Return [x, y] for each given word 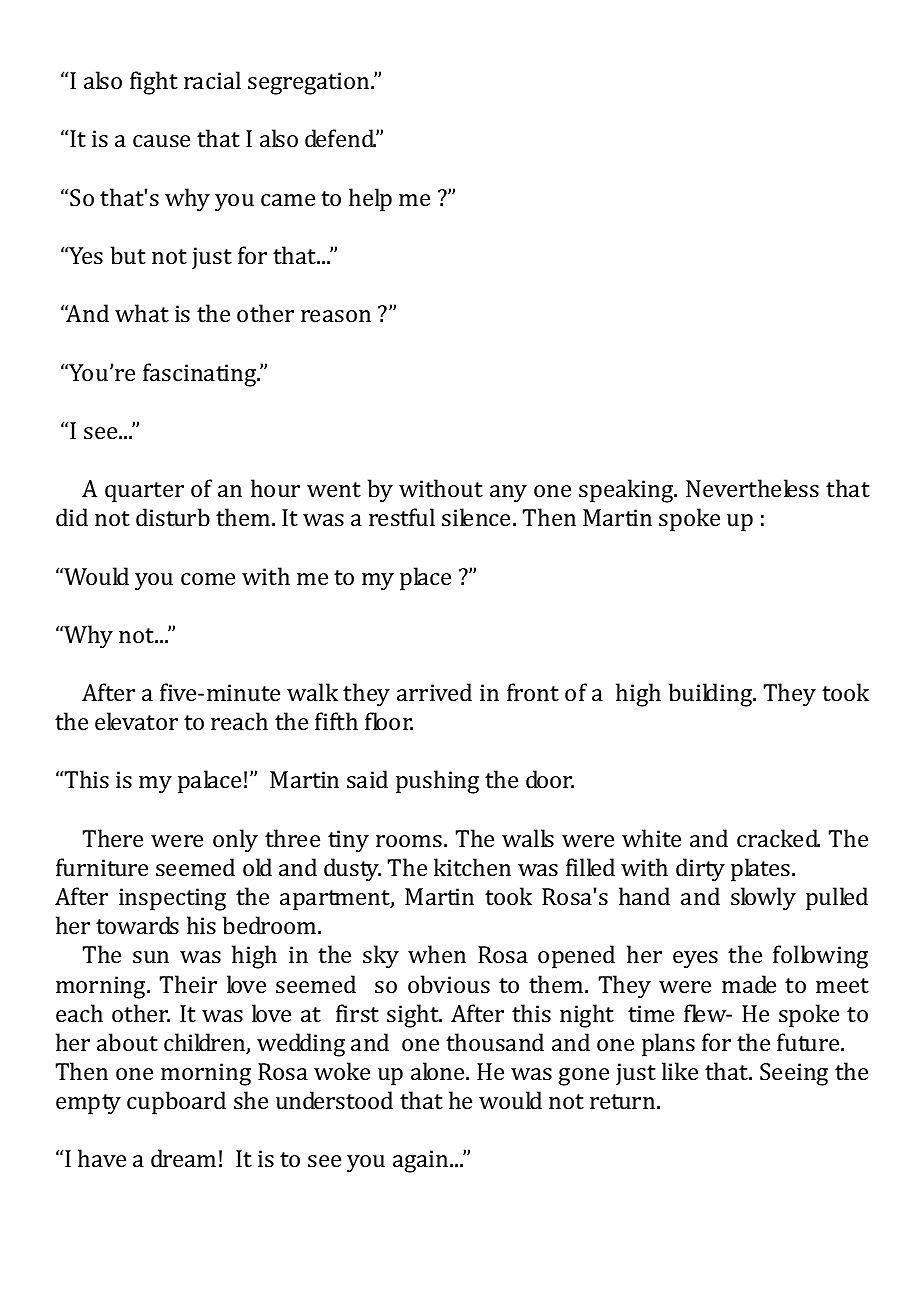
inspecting [172, 899]
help [370, 200]
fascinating [201, 375]
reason [336, 316]
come [208, 579]
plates [762, 870]
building [712, 695]
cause [161, 141]
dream [183, 1158]
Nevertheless [752, 488]
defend [341, 138]
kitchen [472, 867]
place [425, 579]
